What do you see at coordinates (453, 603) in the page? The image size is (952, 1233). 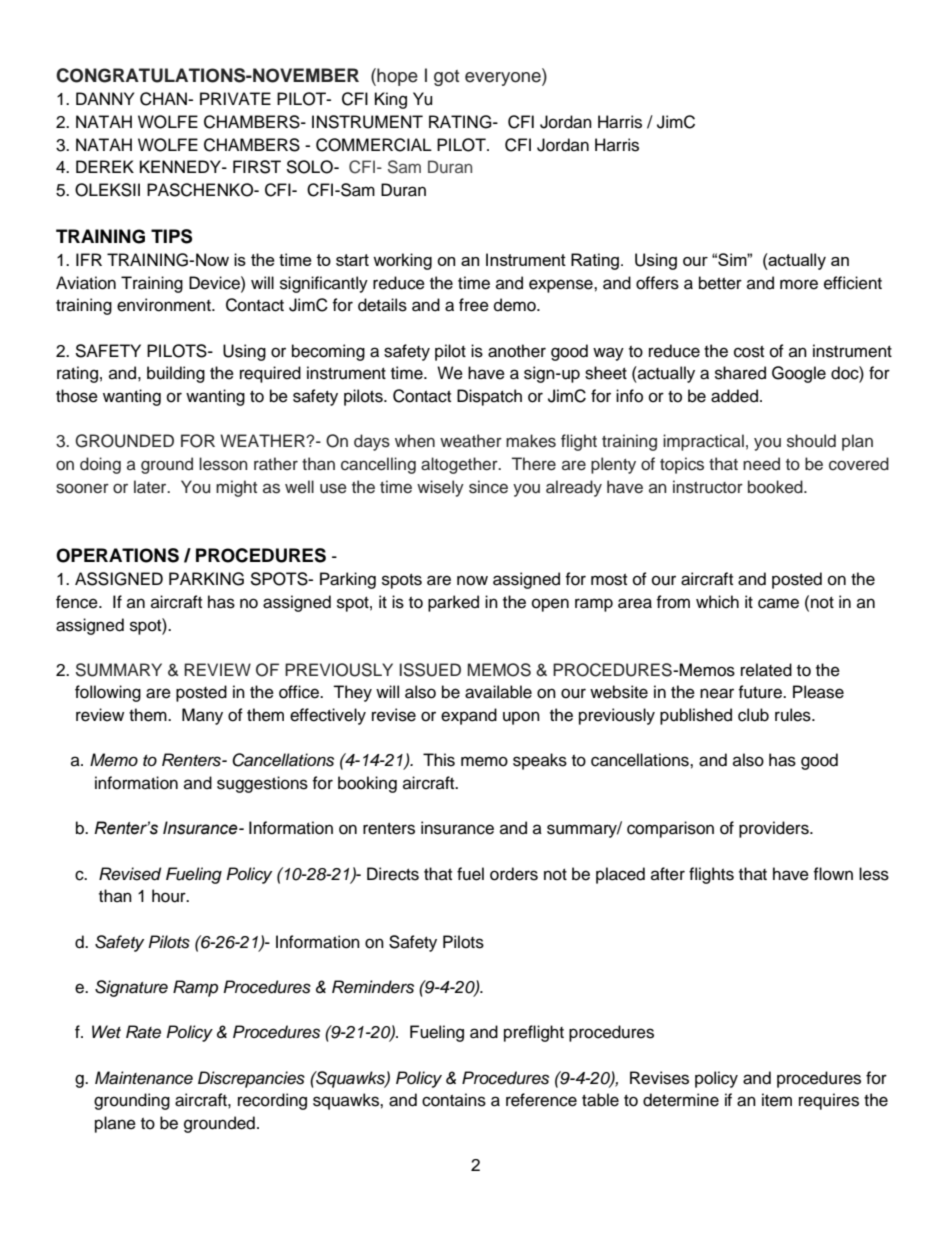 I see `parked` at bounding box center [453, 603].
